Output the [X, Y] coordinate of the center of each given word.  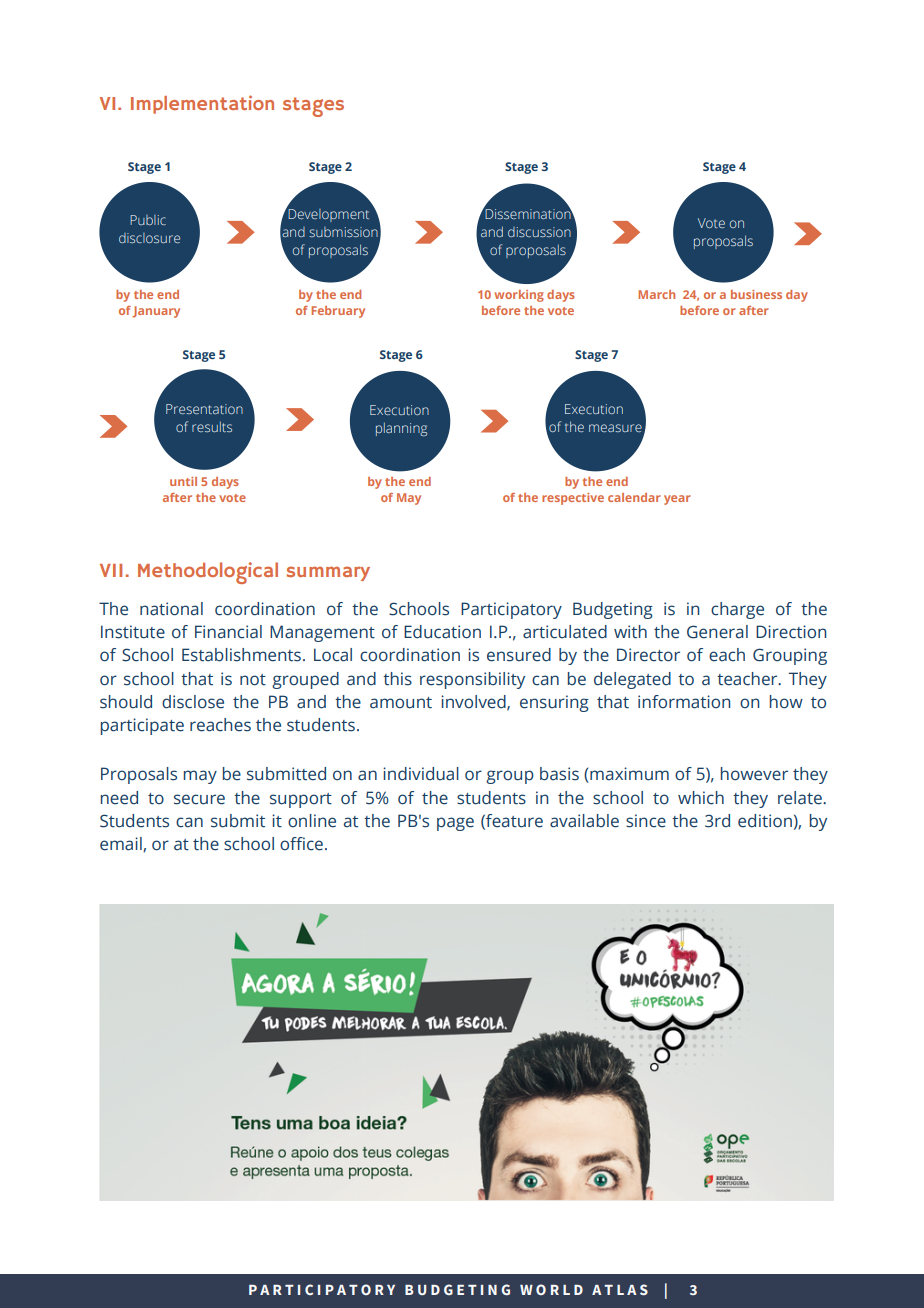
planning [401, 429]
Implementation [202, 104]
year [677, 500]
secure [199, 799]
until [183, 481]
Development [327, 214]
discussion [539, 232]
